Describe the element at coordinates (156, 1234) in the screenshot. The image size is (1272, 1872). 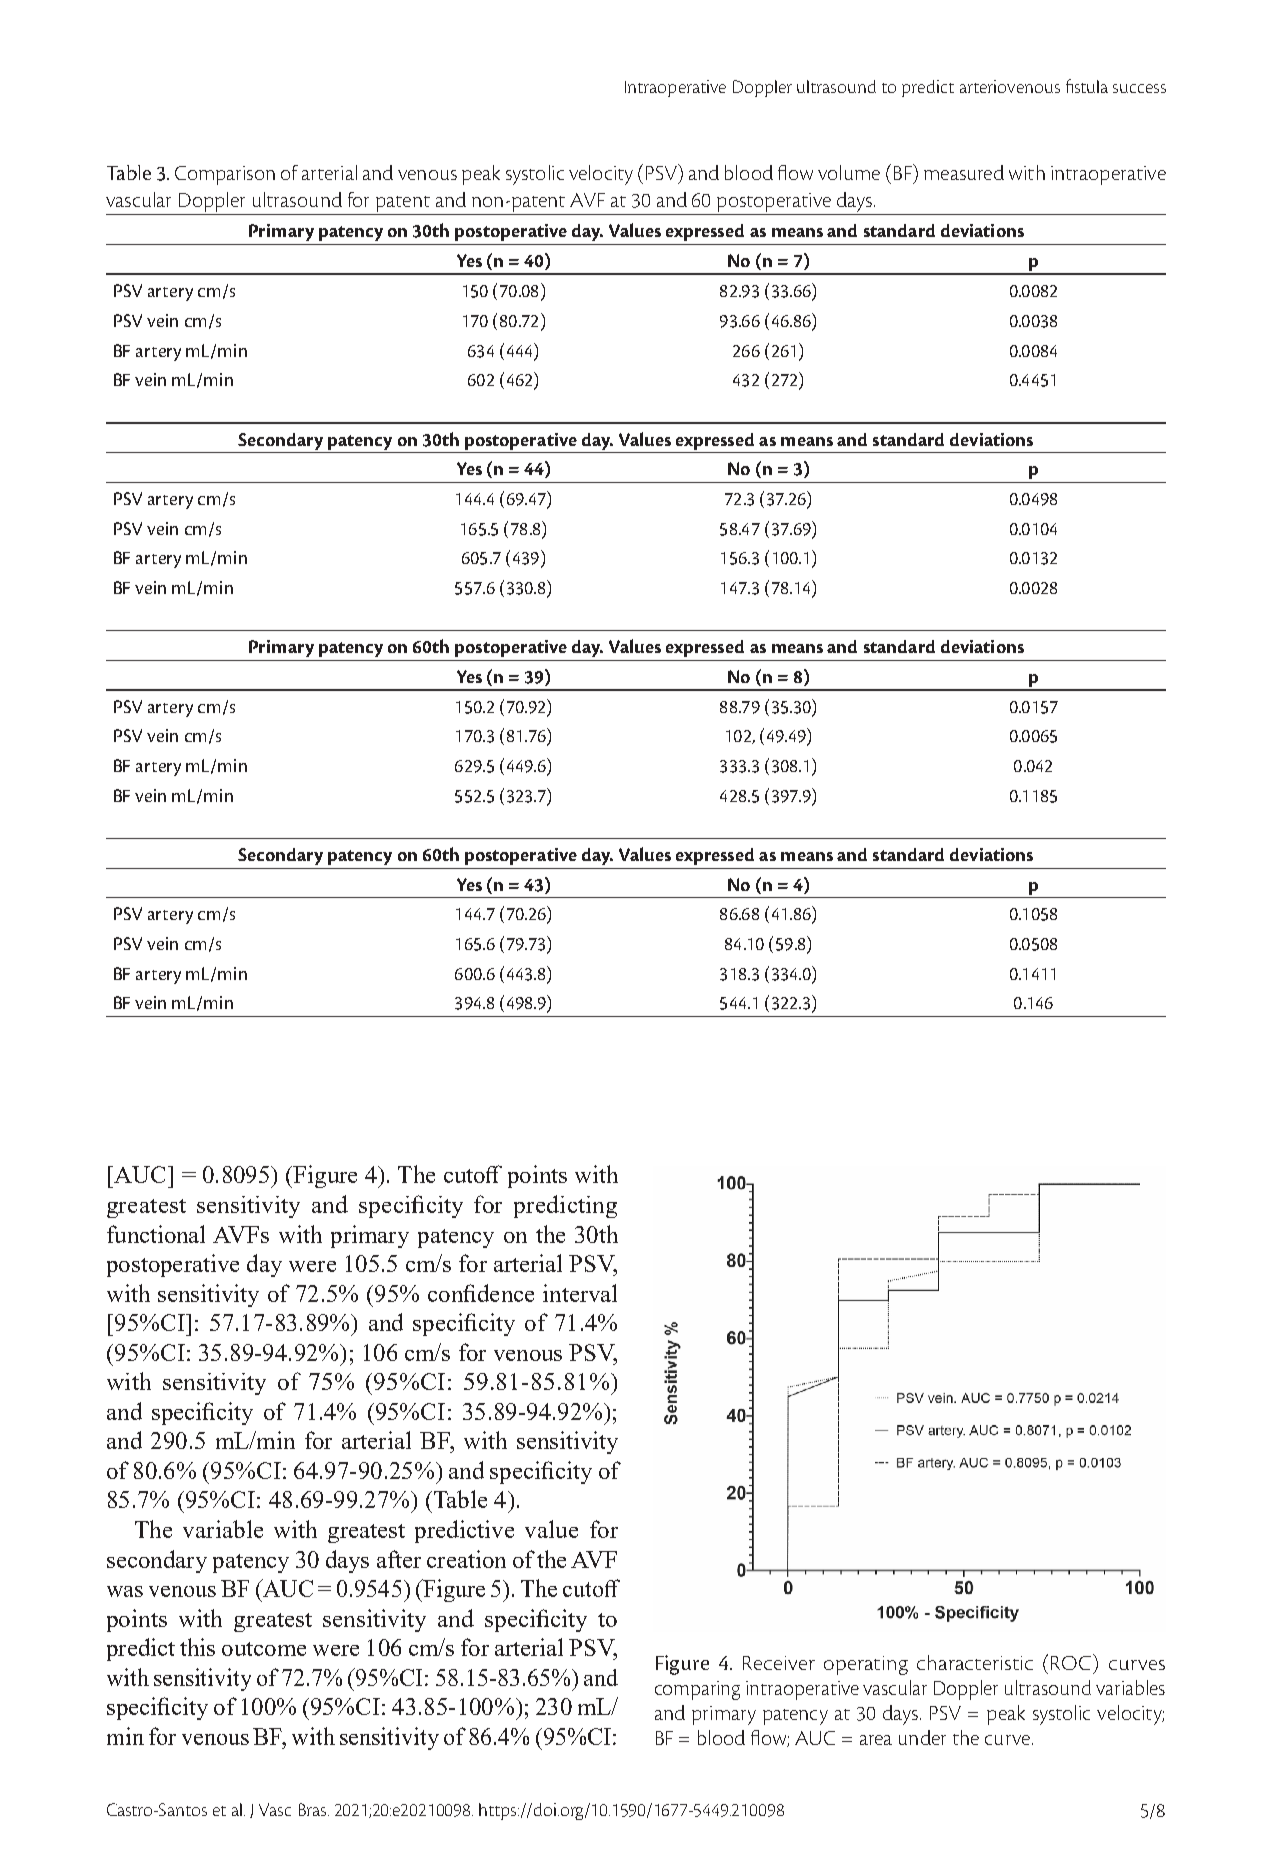
I see `functional` at that location.
